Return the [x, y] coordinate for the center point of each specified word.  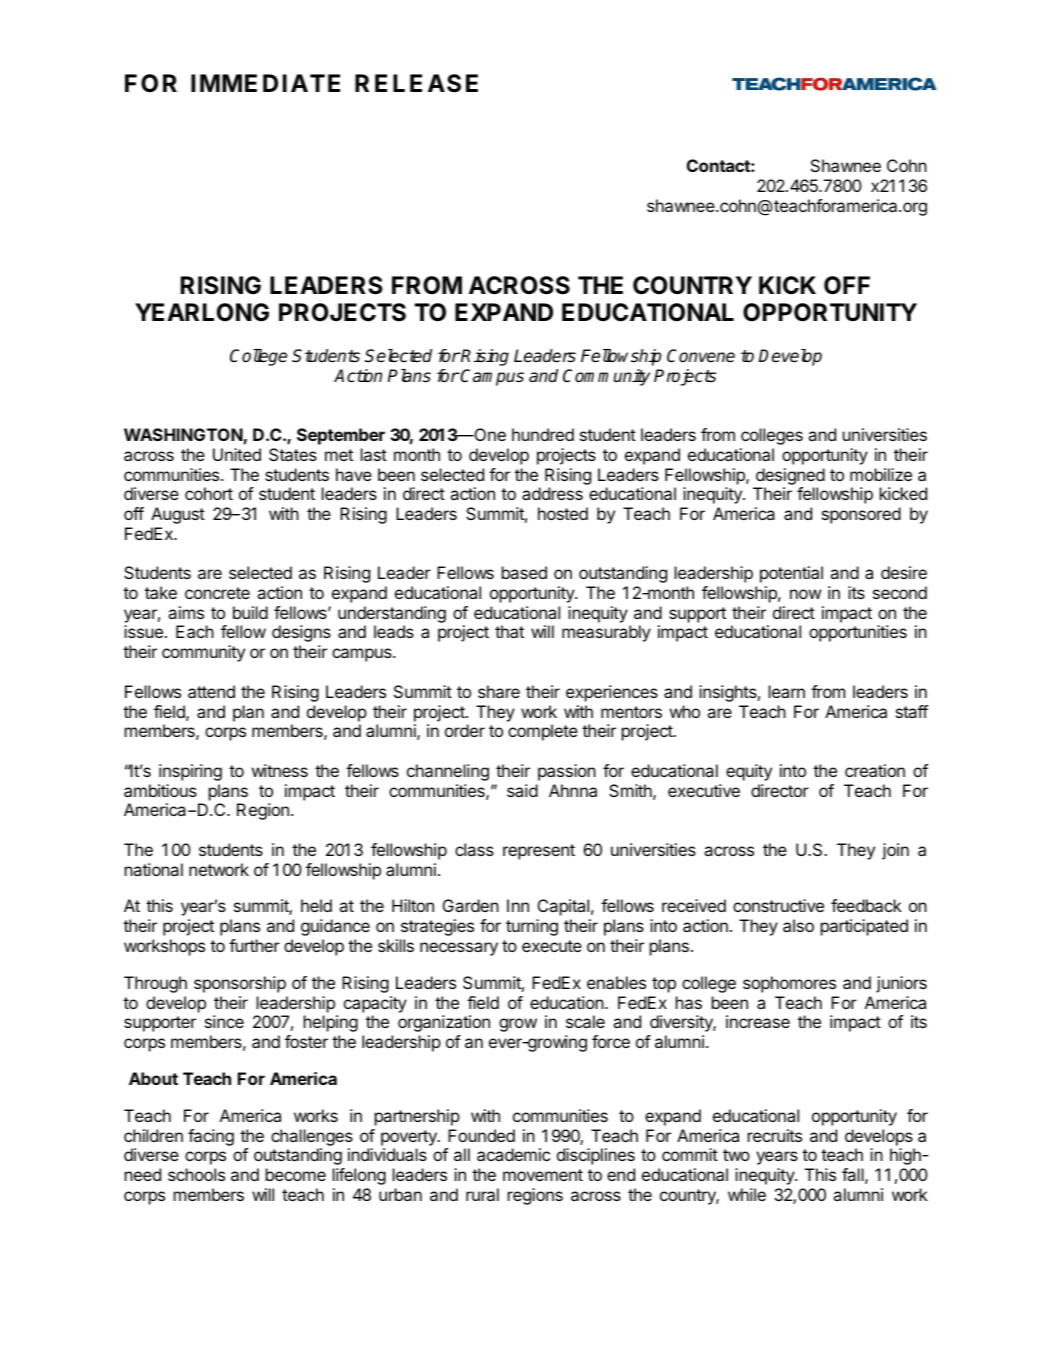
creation [875, 770]
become [296, 1174]
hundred [543, 434]
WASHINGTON [183, 434]
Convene [701, 356]
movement [543, 1175]
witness [280, 770]
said [522, 790]
